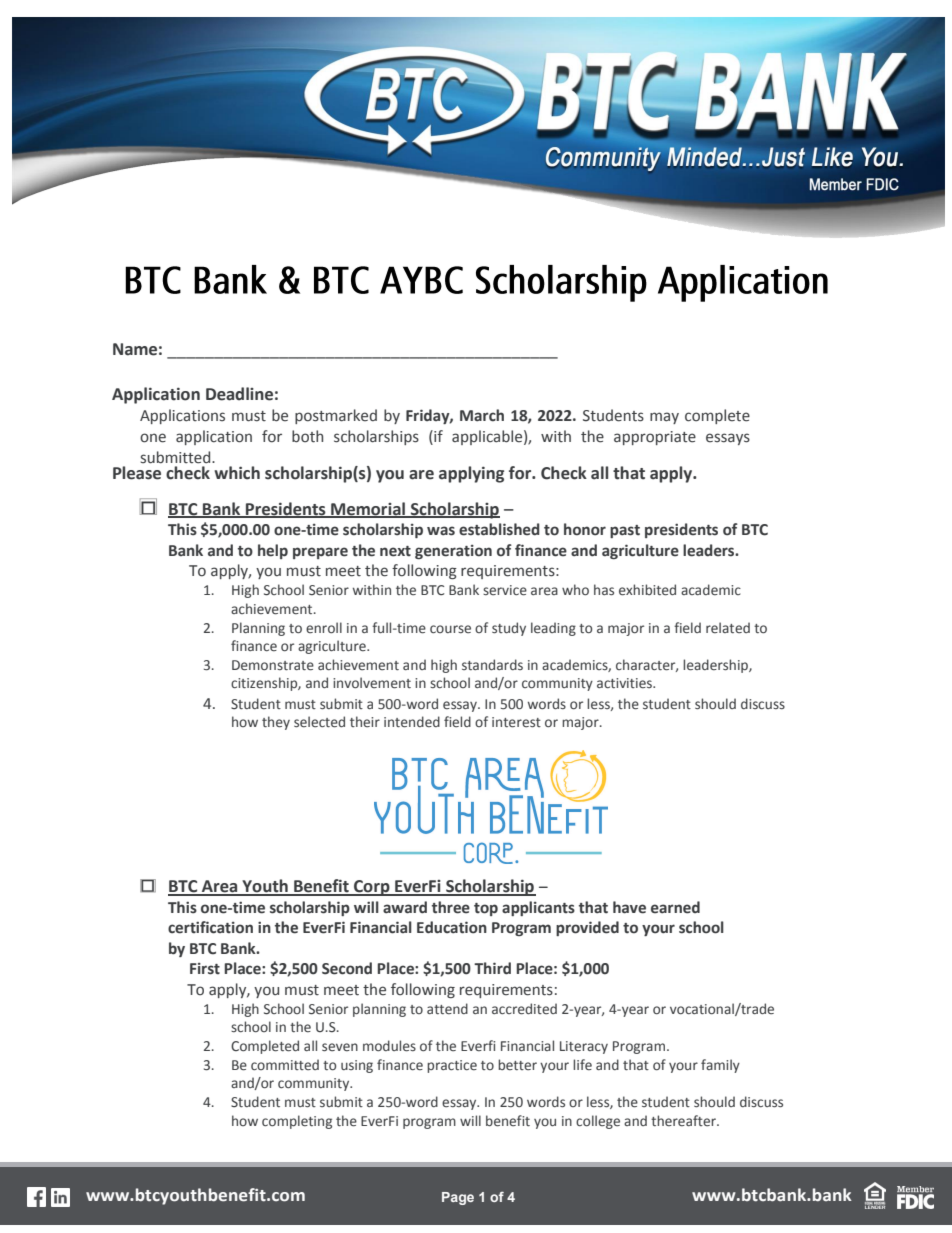 The width and height of the screenshot is (952, 1233). I want to click on March, so click(482, 415).
